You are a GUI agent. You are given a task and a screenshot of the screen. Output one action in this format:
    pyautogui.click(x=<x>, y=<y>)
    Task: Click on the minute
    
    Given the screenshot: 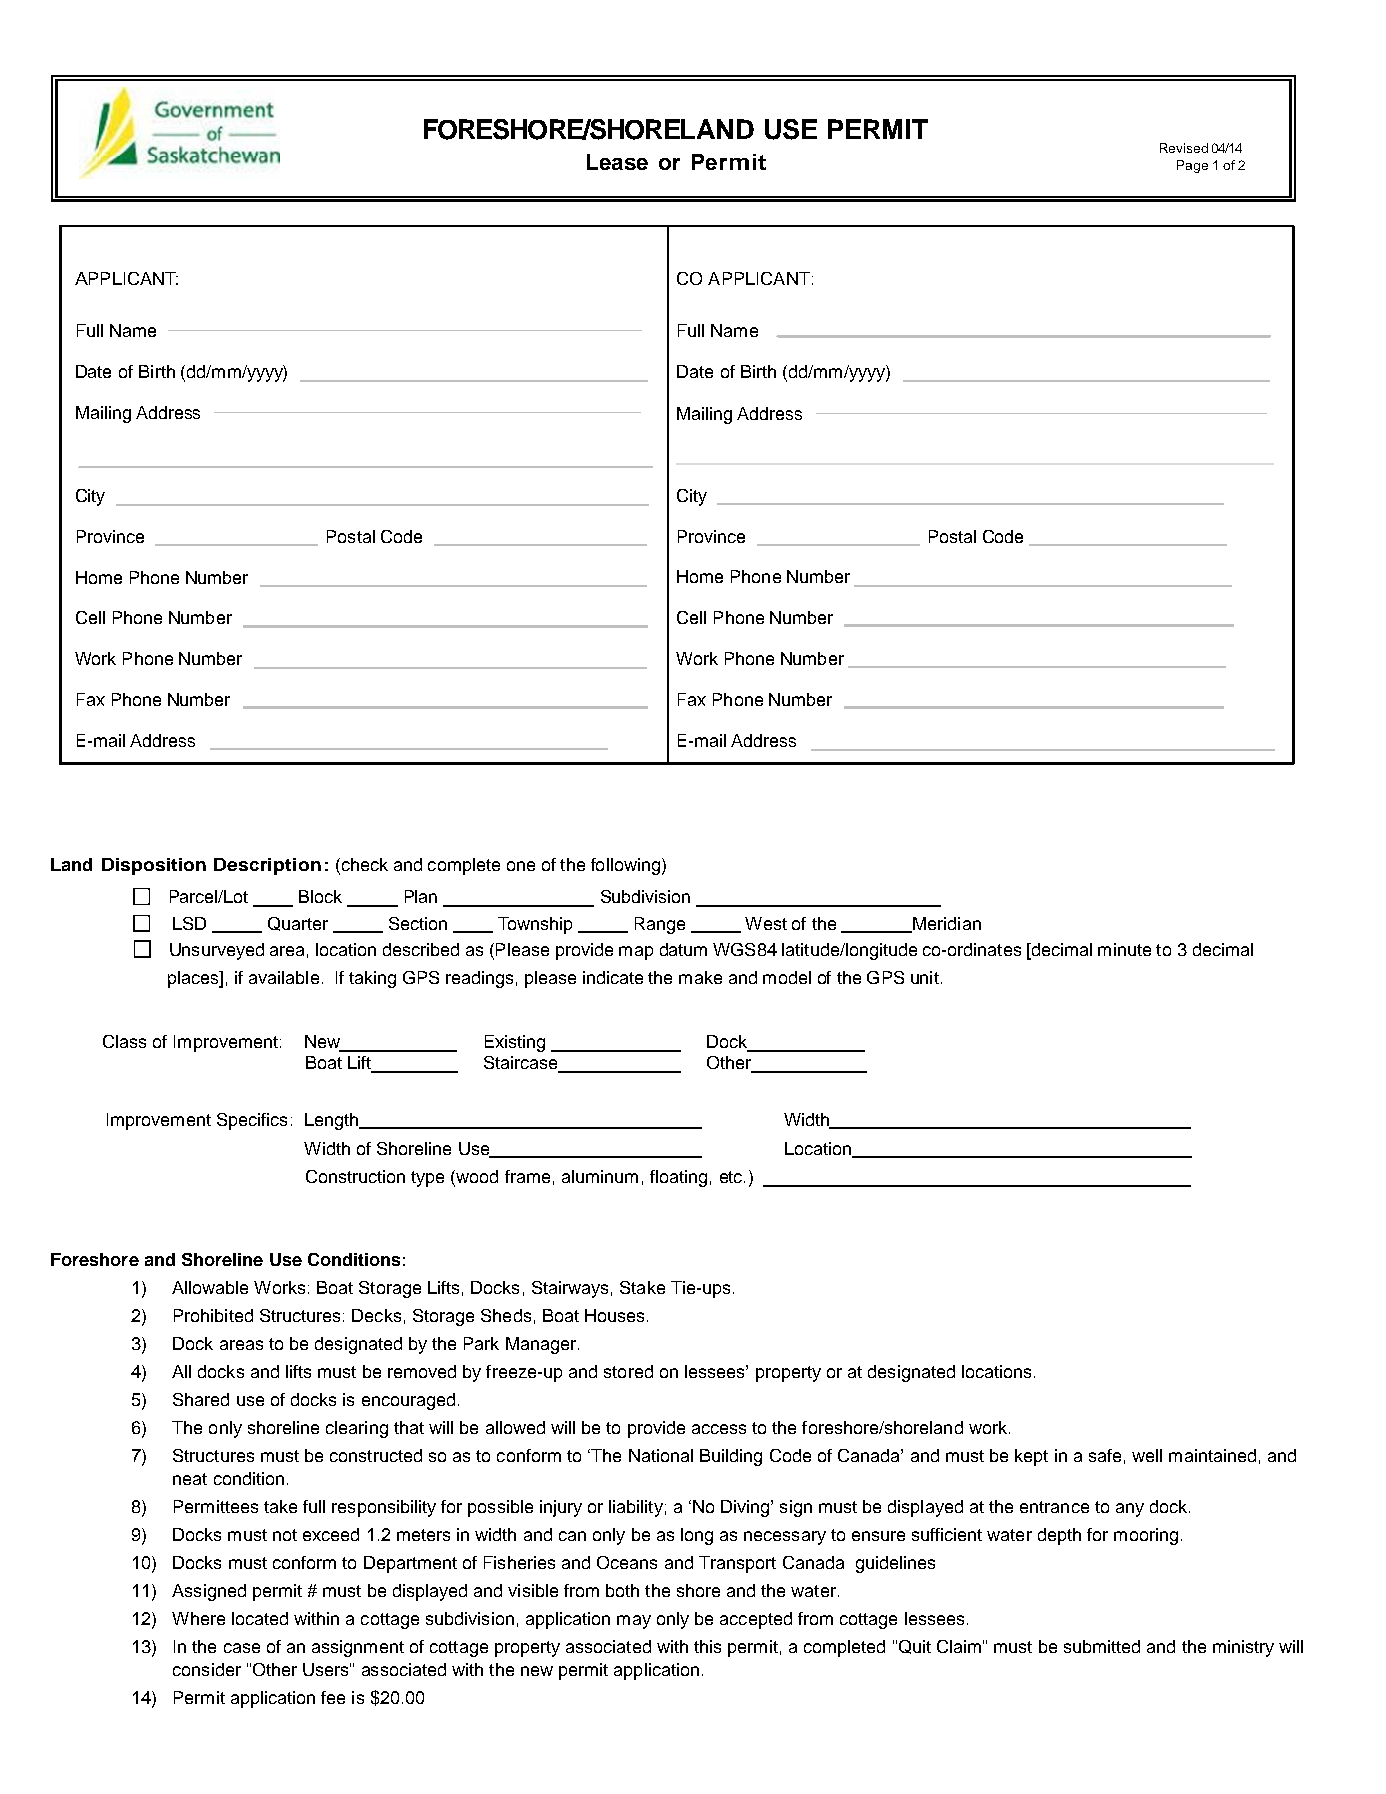 What is the action you would take?
    pyautogui.click(x=1124, y=949)
